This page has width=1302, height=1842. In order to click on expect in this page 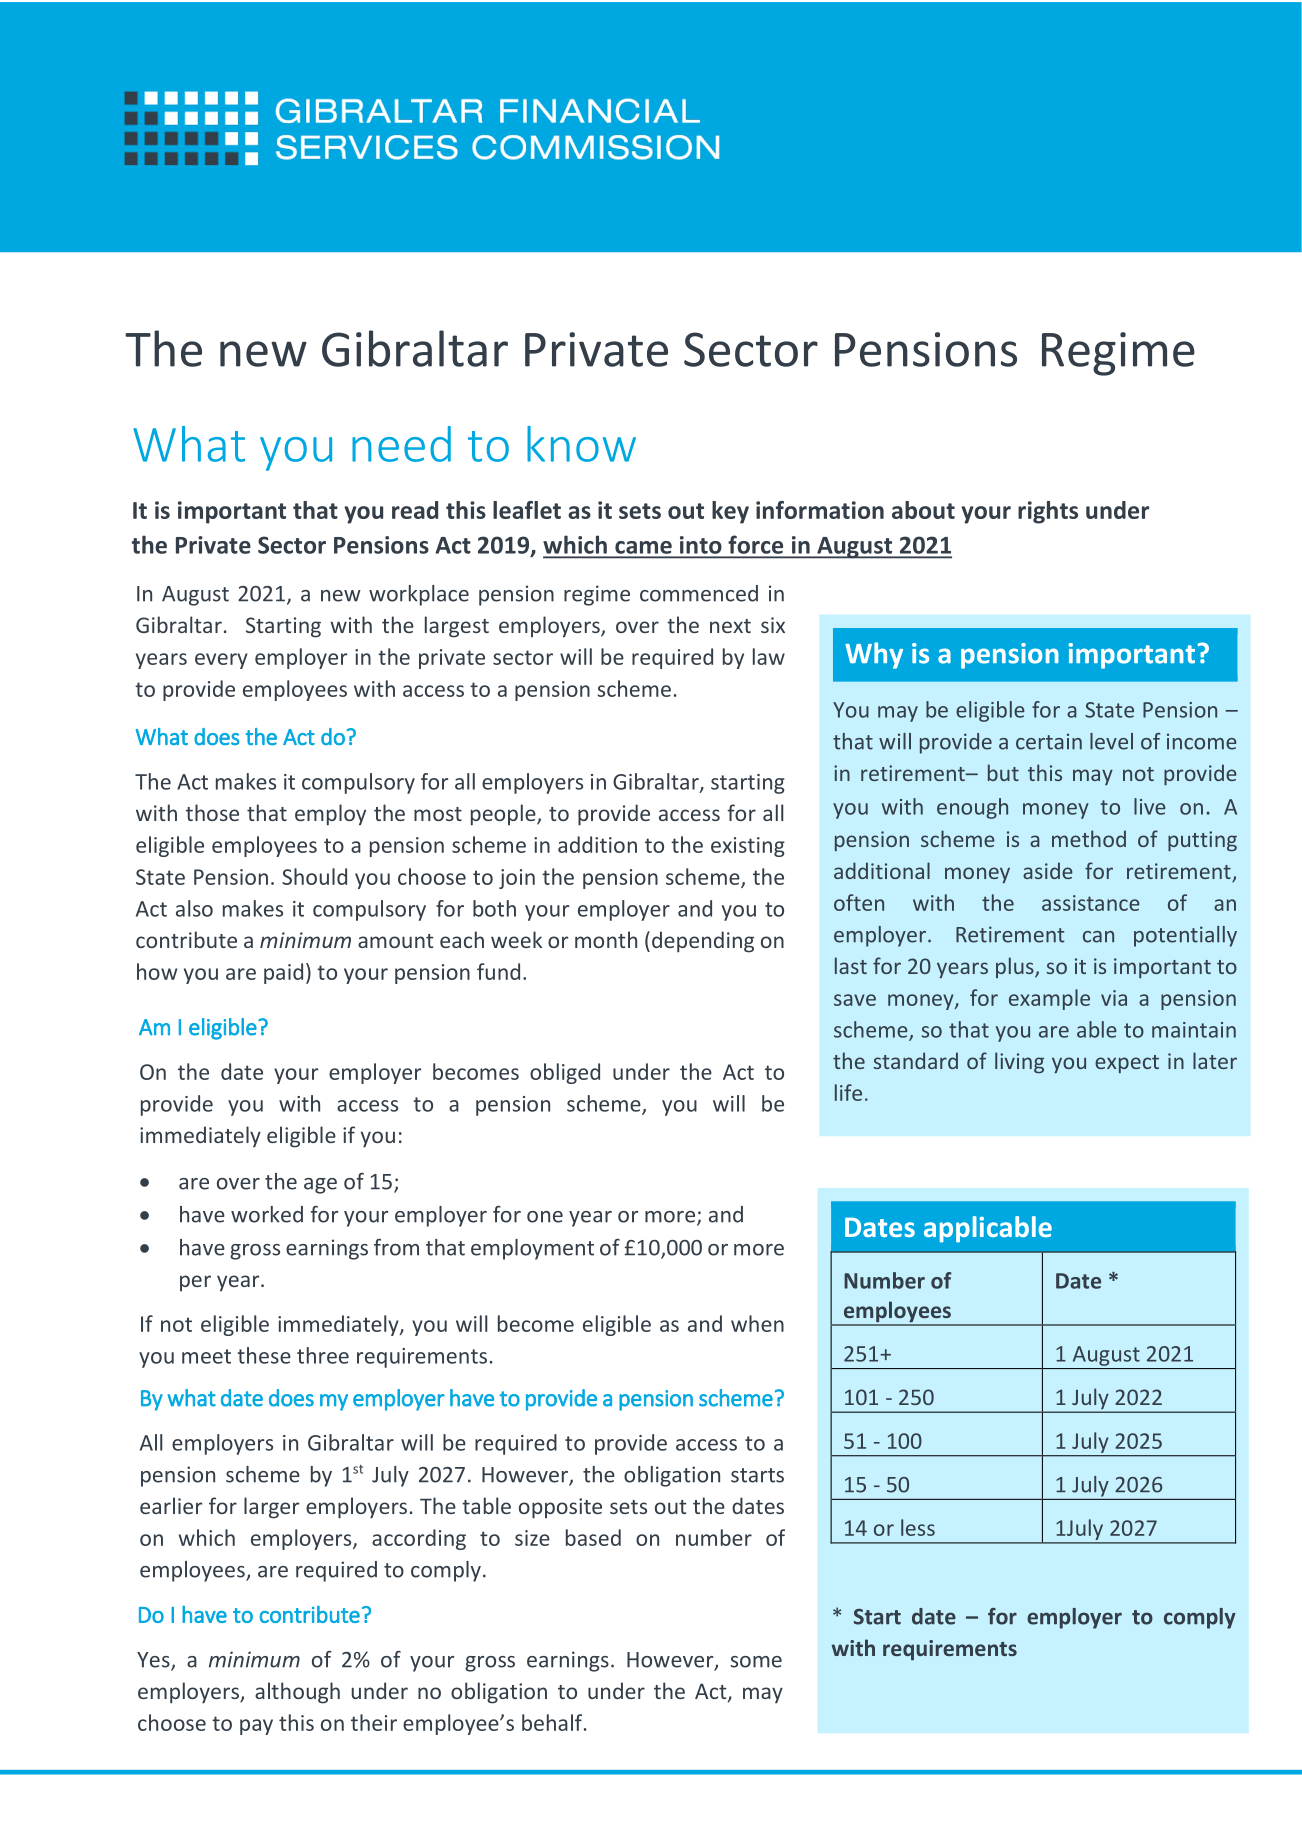, I will do `click(1127, 1064)`.
